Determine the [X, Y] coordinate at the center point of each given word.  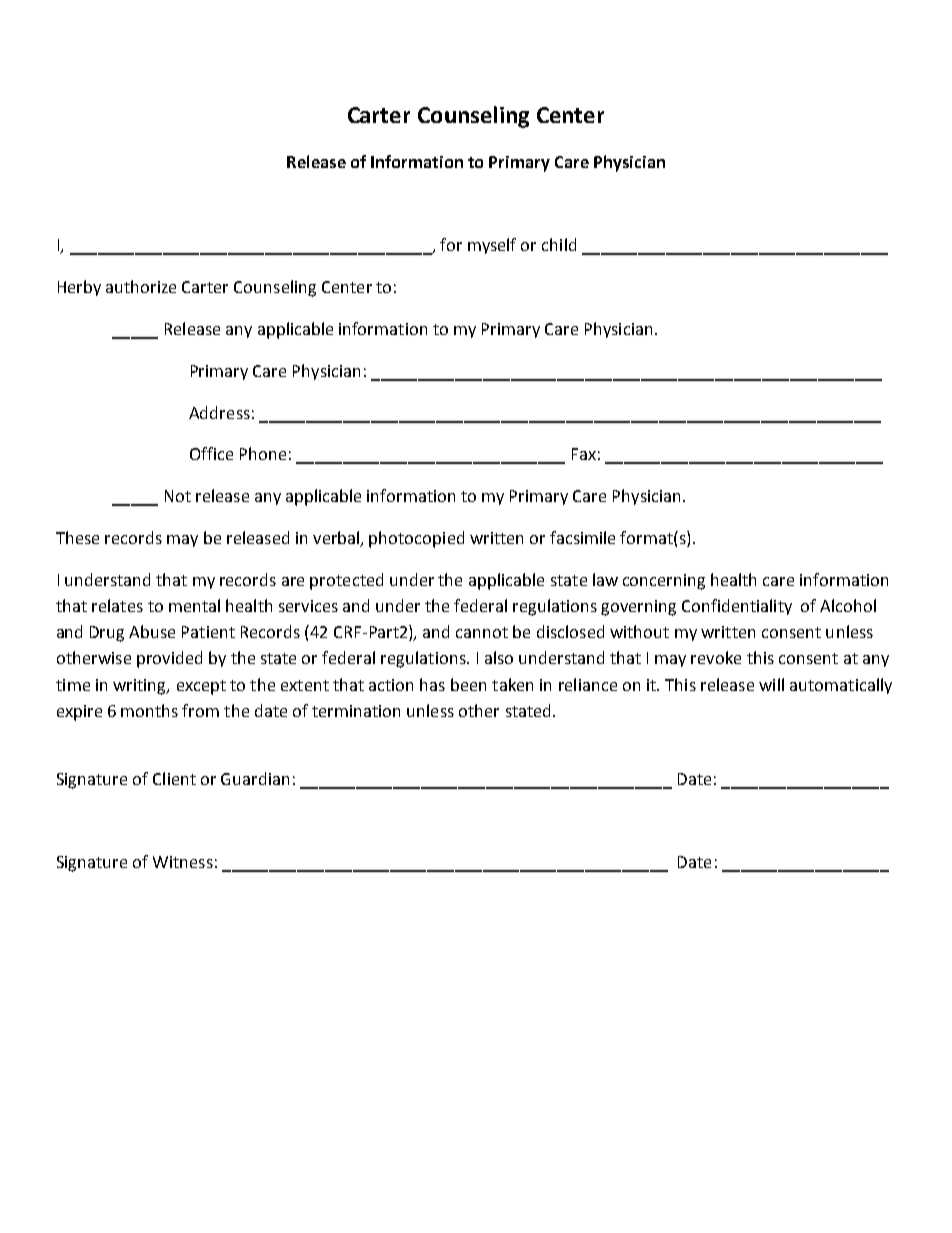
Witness [183, 862]
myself [492, 246]
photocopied [416, 539]
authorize [141, 286]
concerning [664, 582]
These [77, 537]
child [559, 244]
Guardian [255, 778]
